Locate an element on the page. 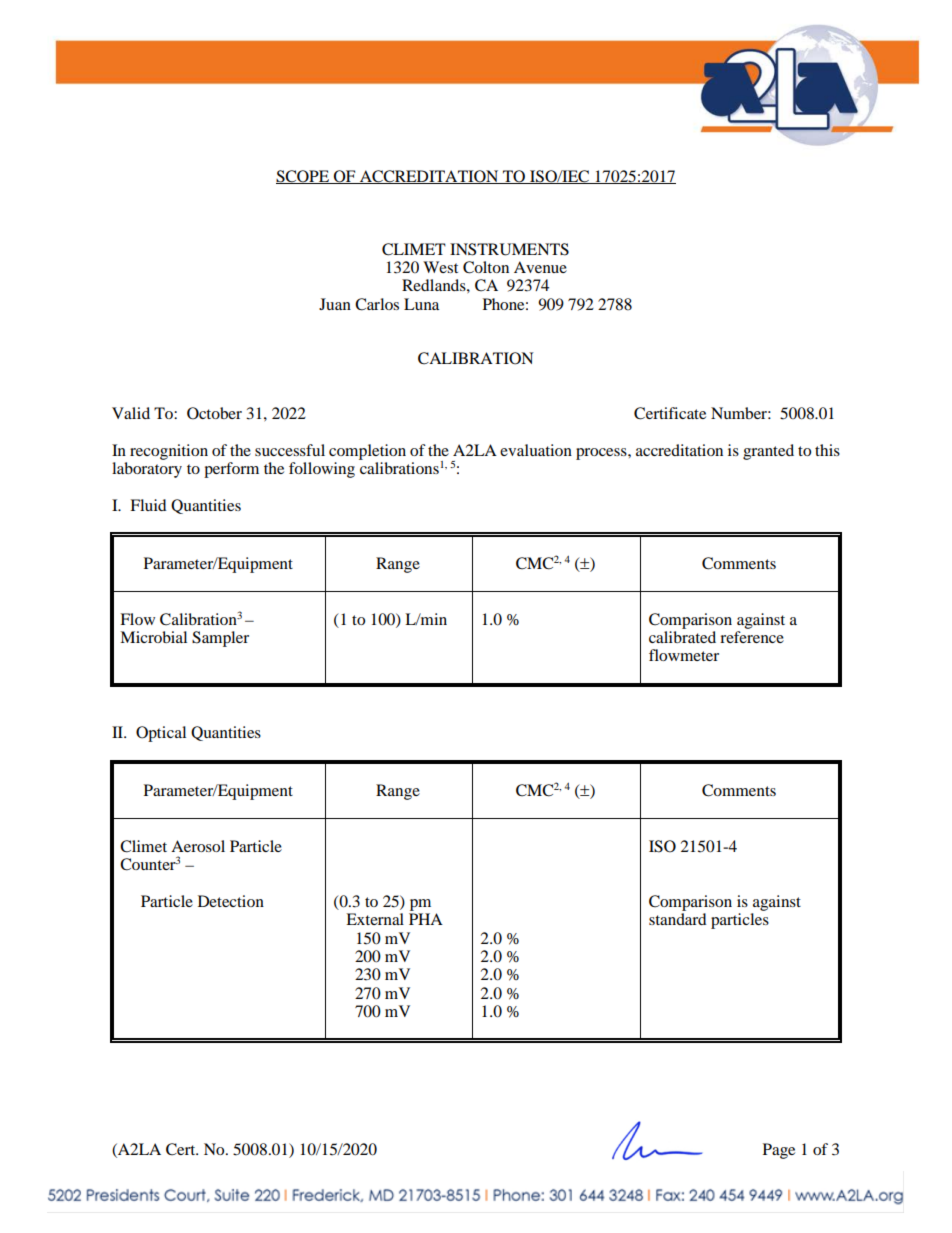 The image size is (952, 1233). Detection is located at coordinates (231, 901).
